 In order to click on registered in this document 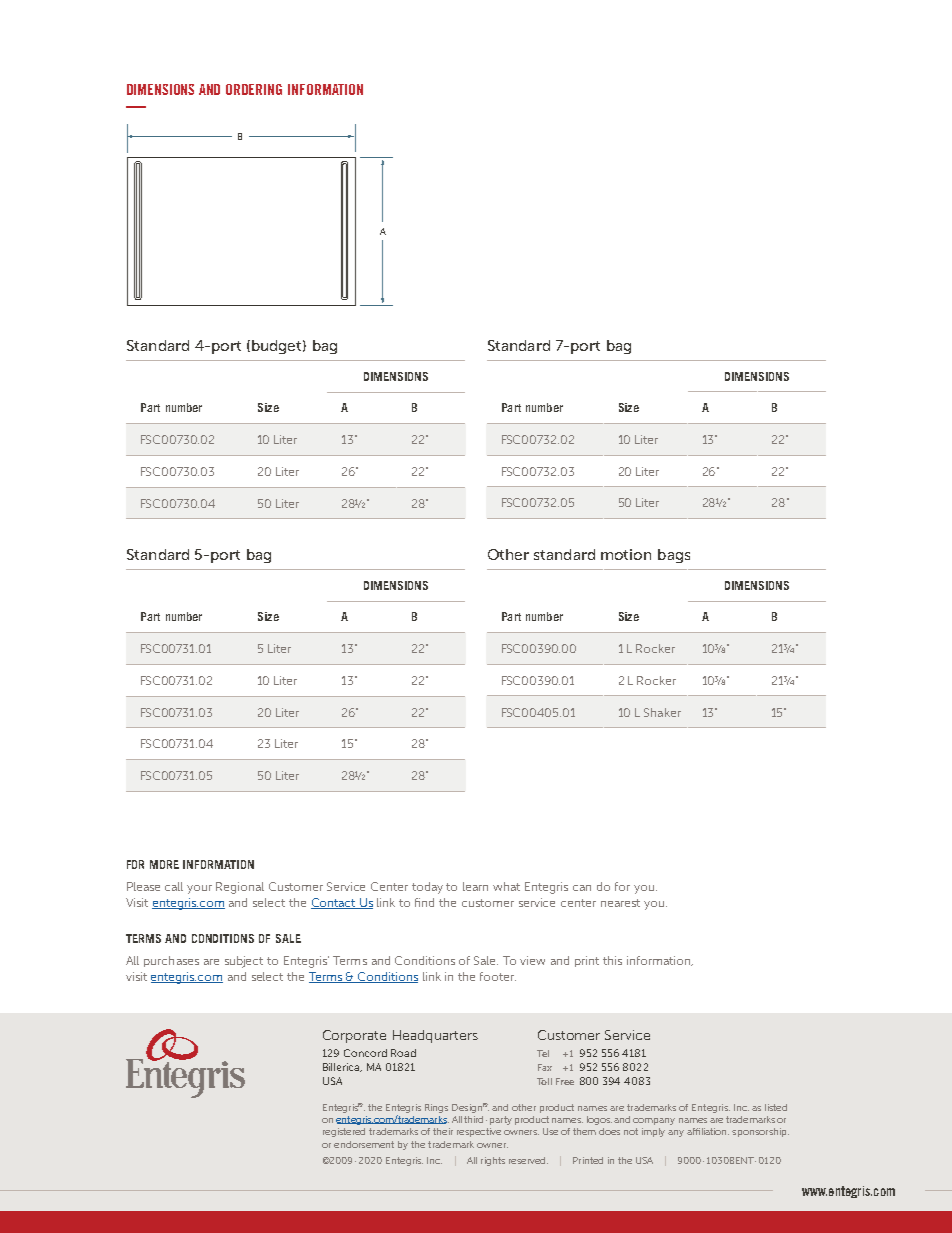, I will do `click(344, 1132)`.
